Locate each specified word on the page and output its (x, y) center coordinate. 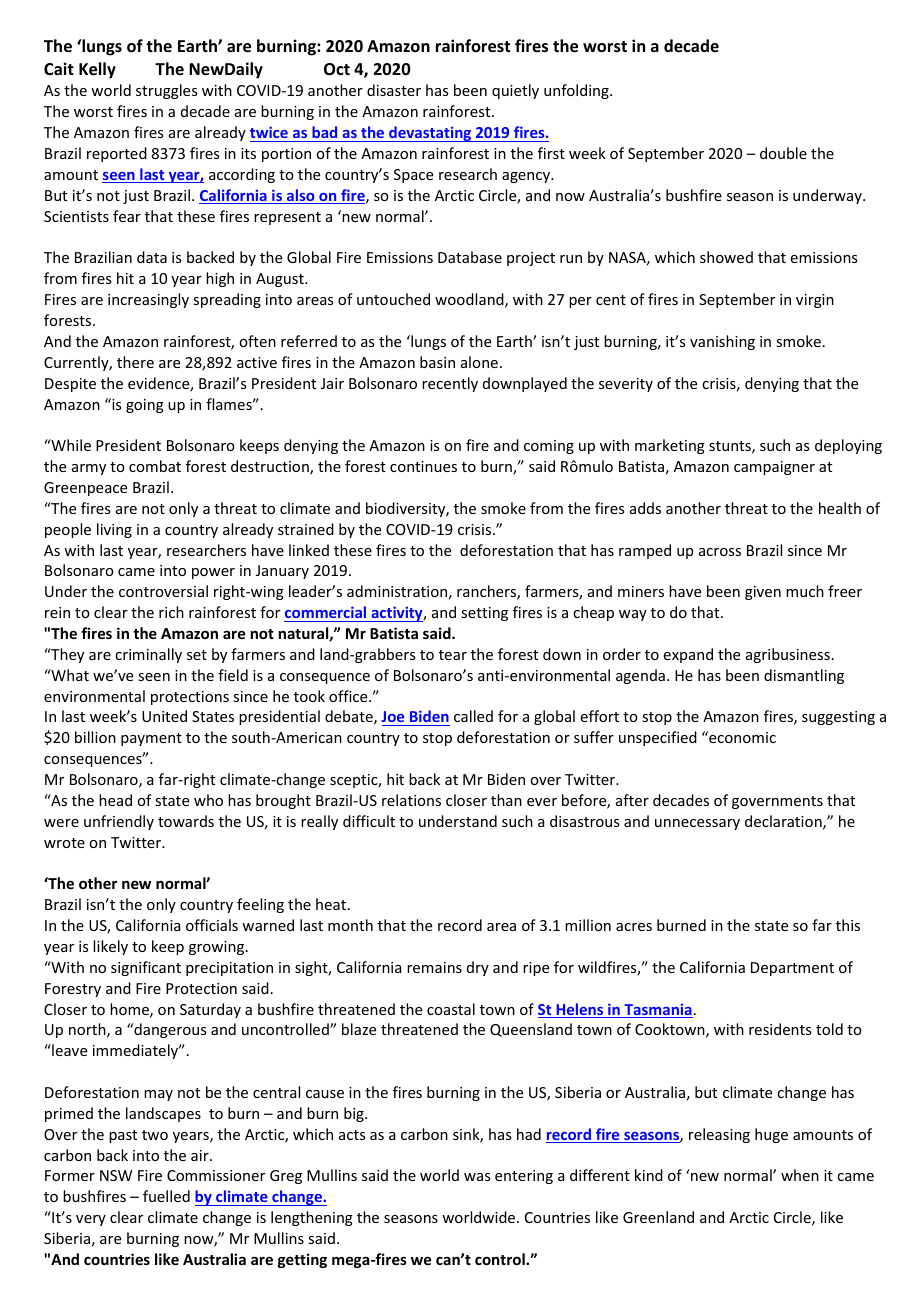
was (477, 1177)
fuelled (166, 1196)
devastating (430, 134)
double (783, 153)
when (800, 1175)
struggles (166, 91)
